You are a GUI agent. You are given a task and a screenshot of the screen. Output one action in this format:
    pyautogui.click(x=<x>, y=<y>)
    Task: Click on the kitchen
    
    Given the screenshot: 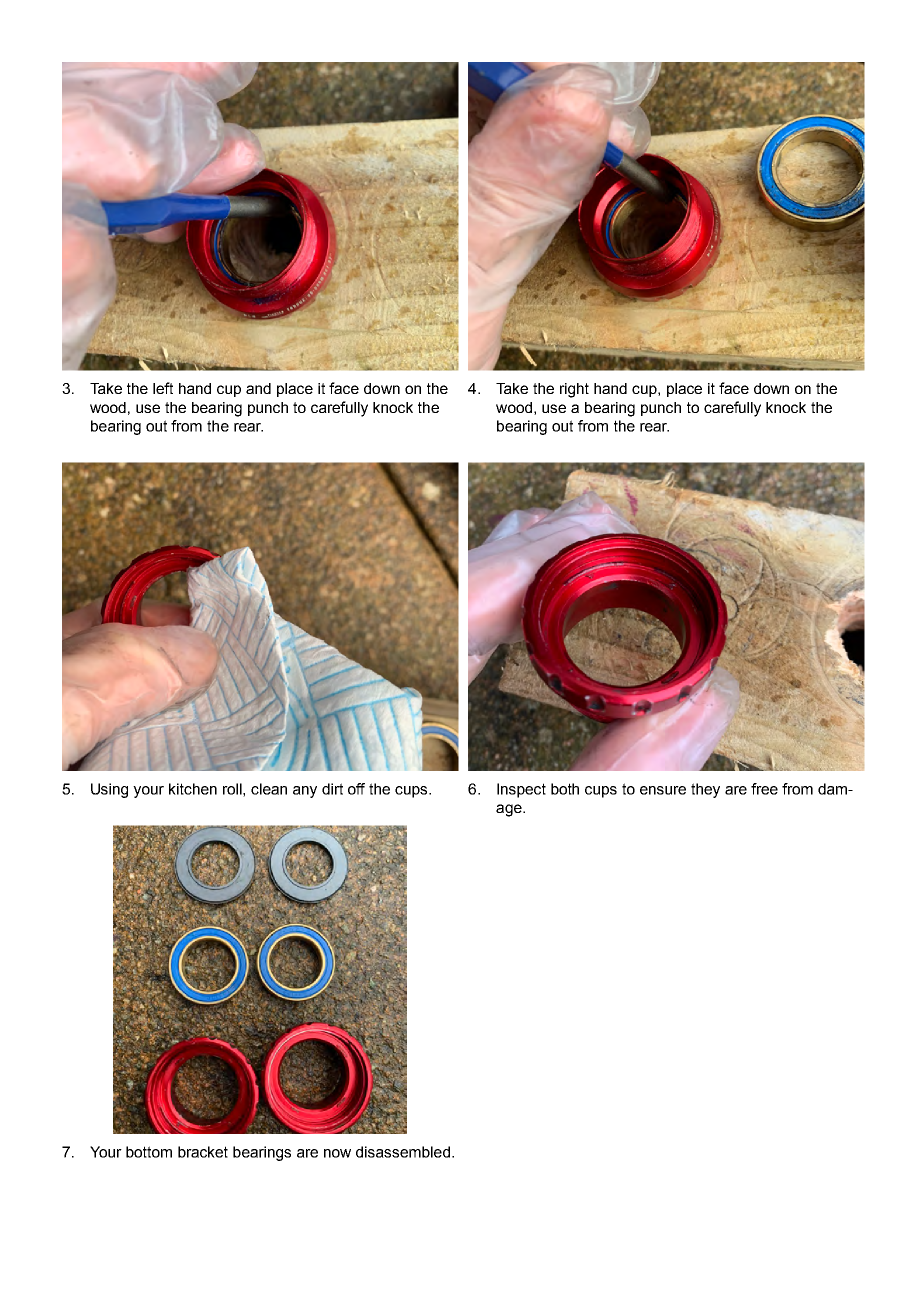 What is the action you would take?
    pyautogui.click(x=193, y=789)
